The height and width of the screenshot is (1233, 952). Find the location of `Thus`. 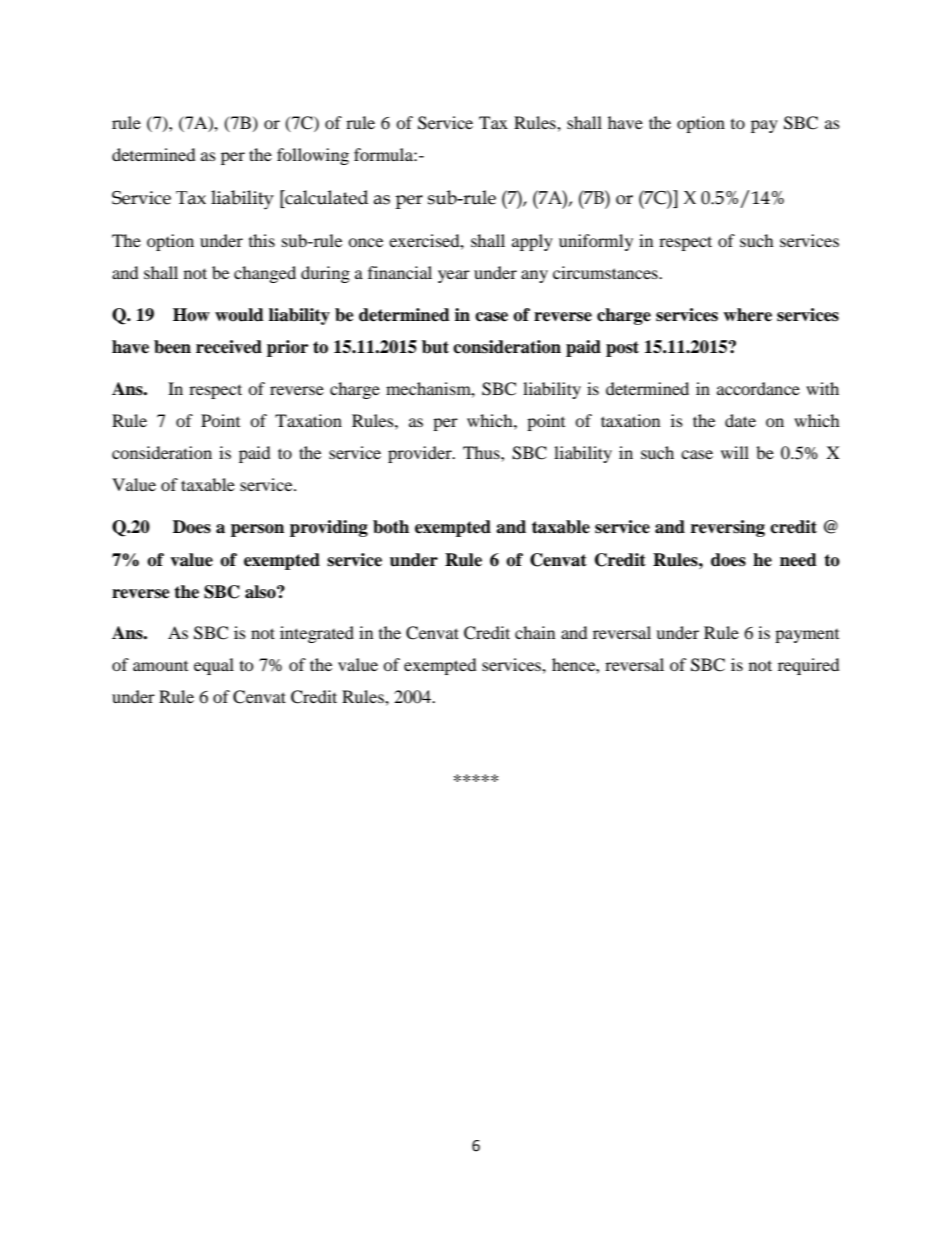

Thus is located at coordinates (482, 452).
